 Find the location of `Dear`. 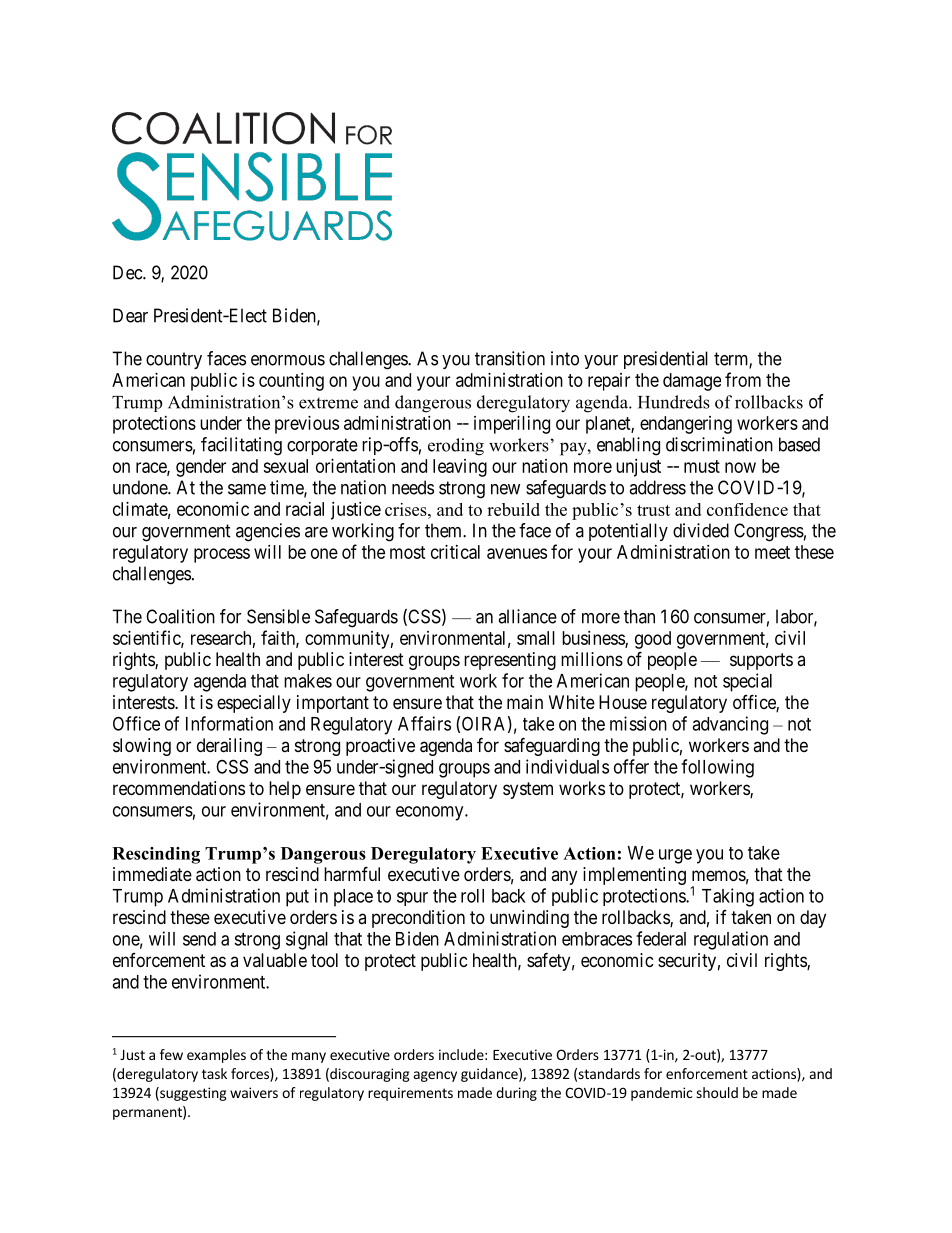

Dear is located at coordinates (130, 315).
